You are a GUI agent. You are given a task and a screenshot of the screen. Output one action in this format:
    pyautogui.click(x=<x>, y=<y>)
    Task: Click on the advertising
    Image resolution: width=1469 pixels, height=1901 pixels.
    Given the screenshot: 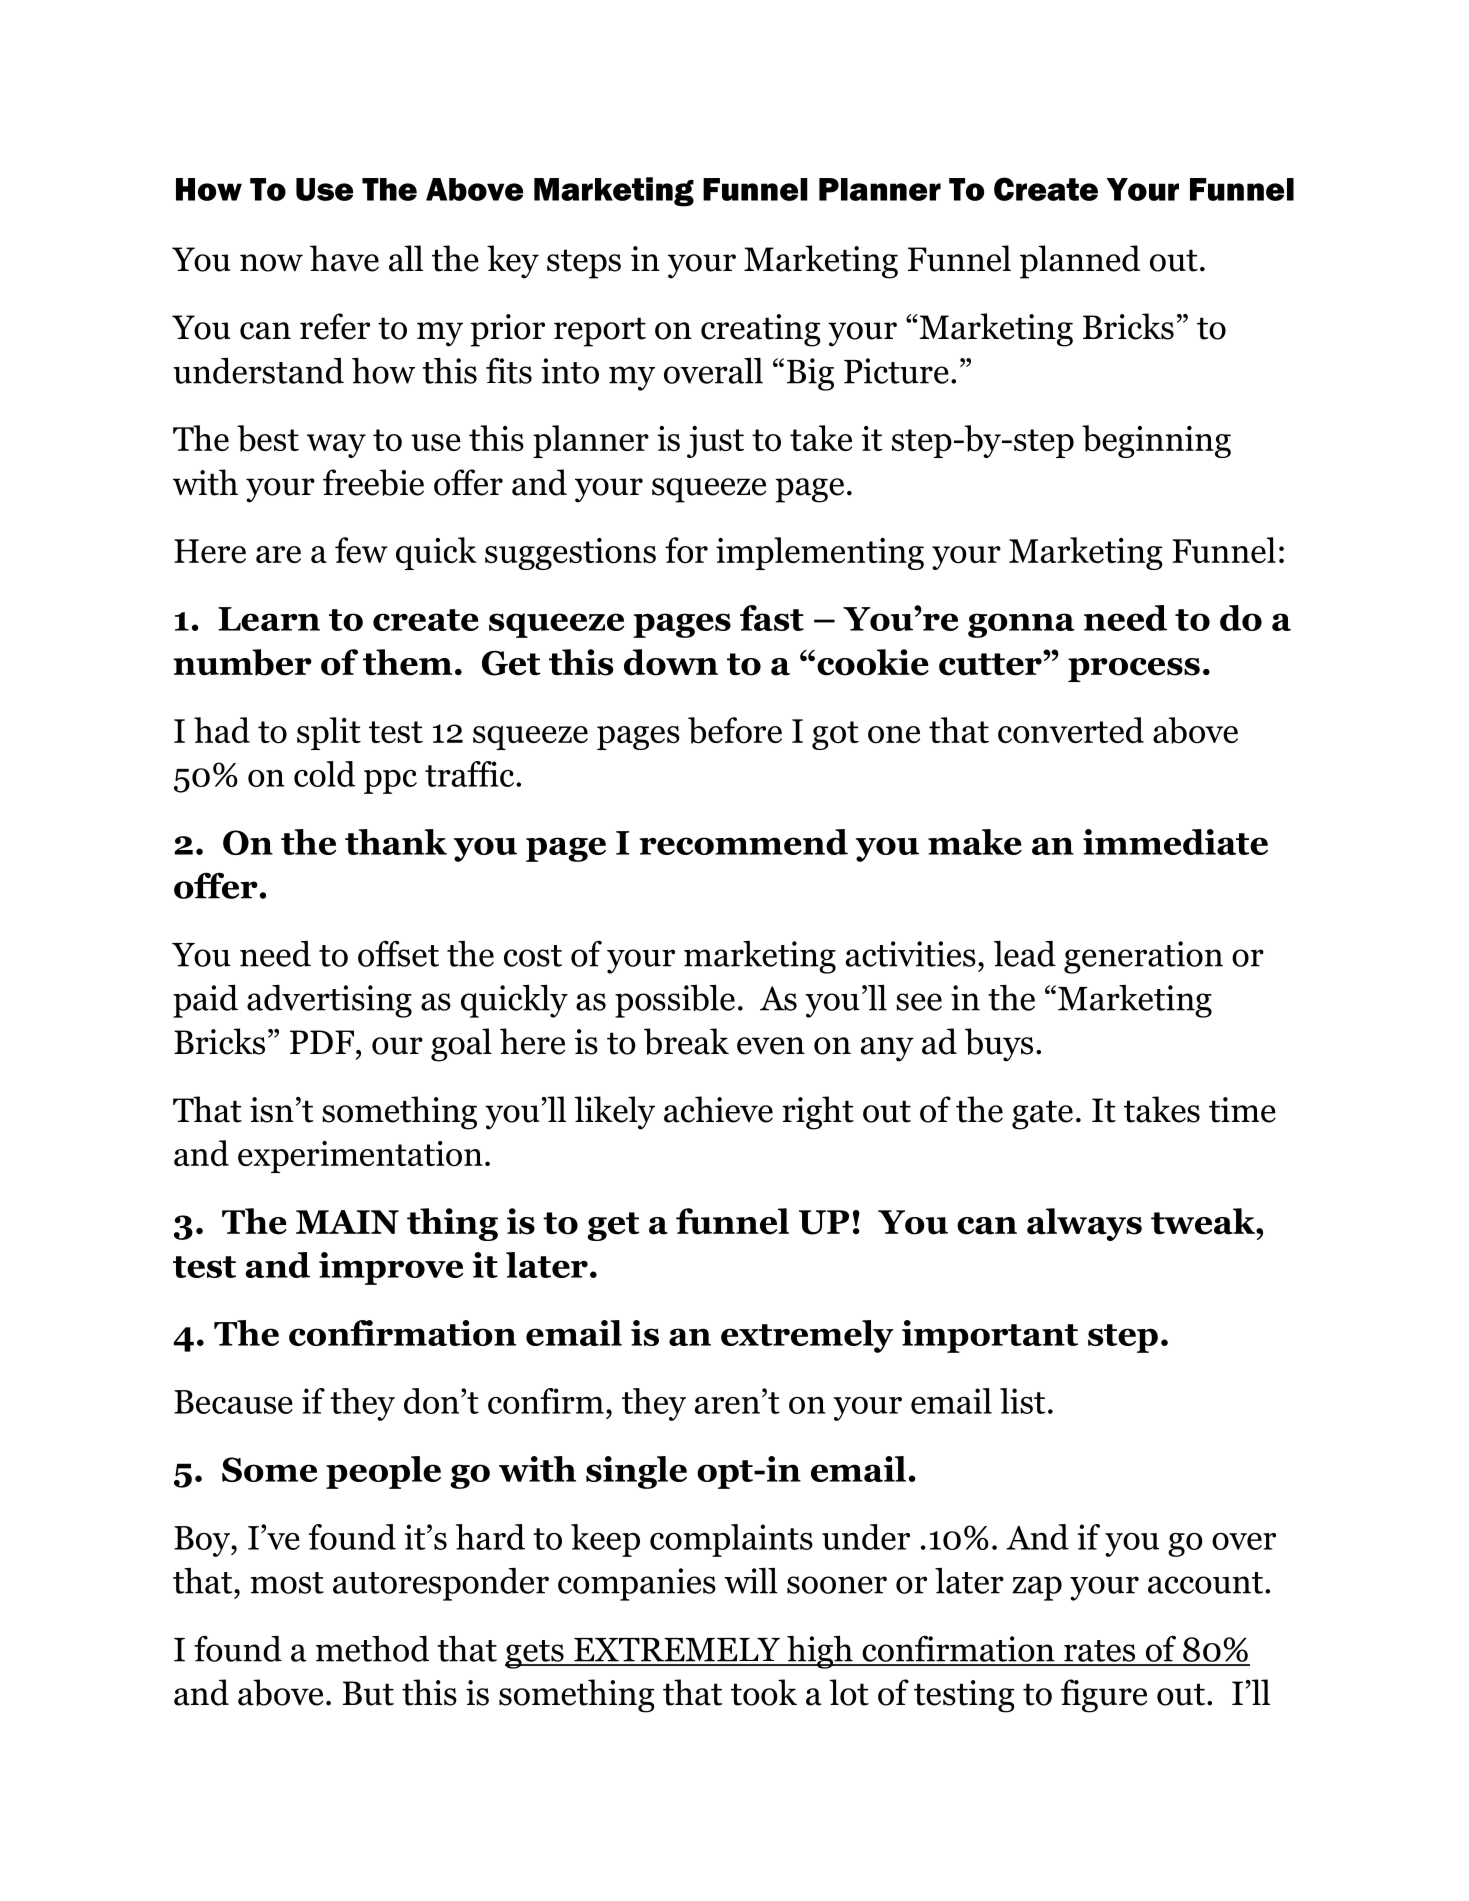 What is the action you would take?
    pyautogui.click(x=329, y=1001)
